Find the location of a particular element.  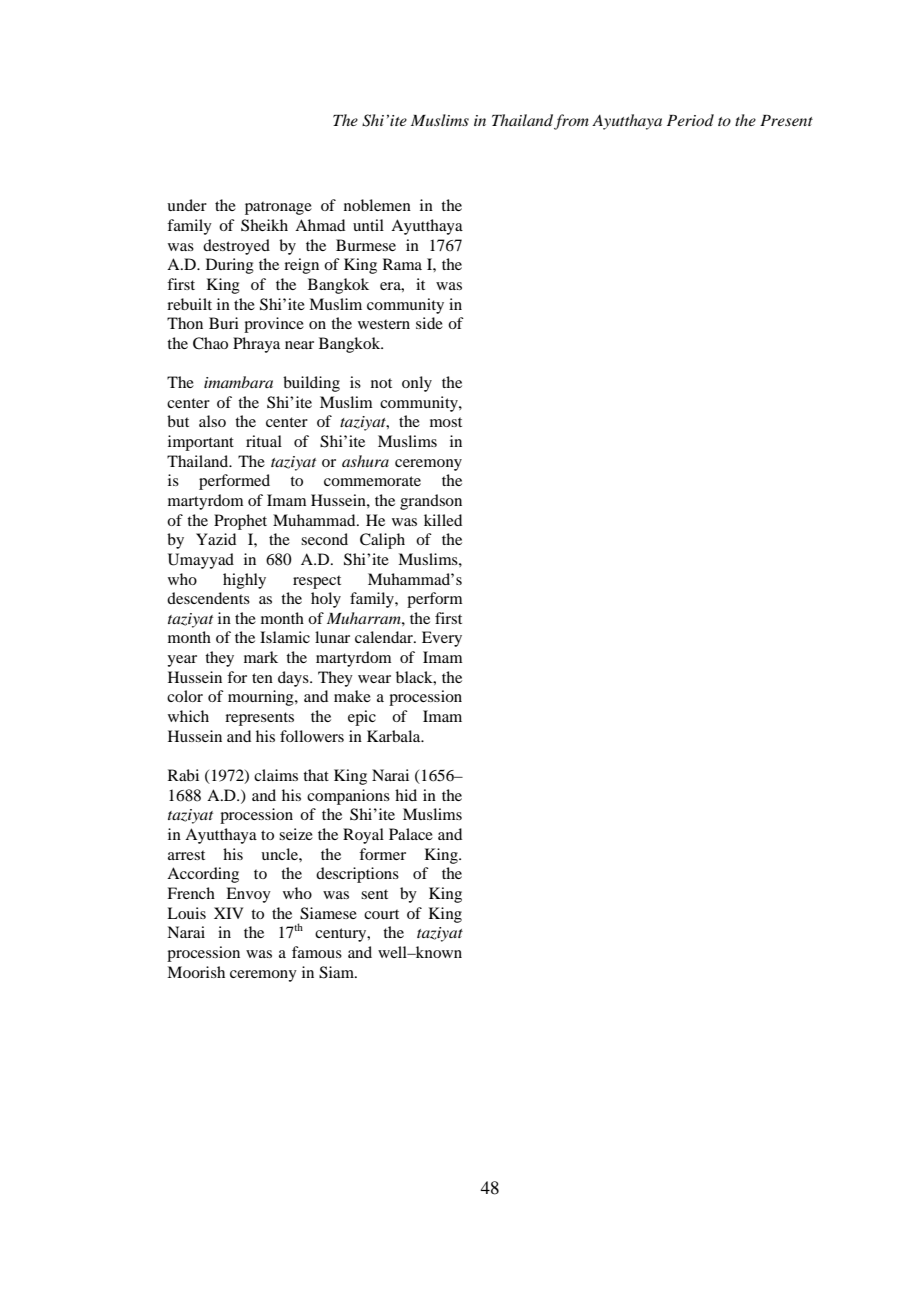

court is located at coordinates (381, 914).
